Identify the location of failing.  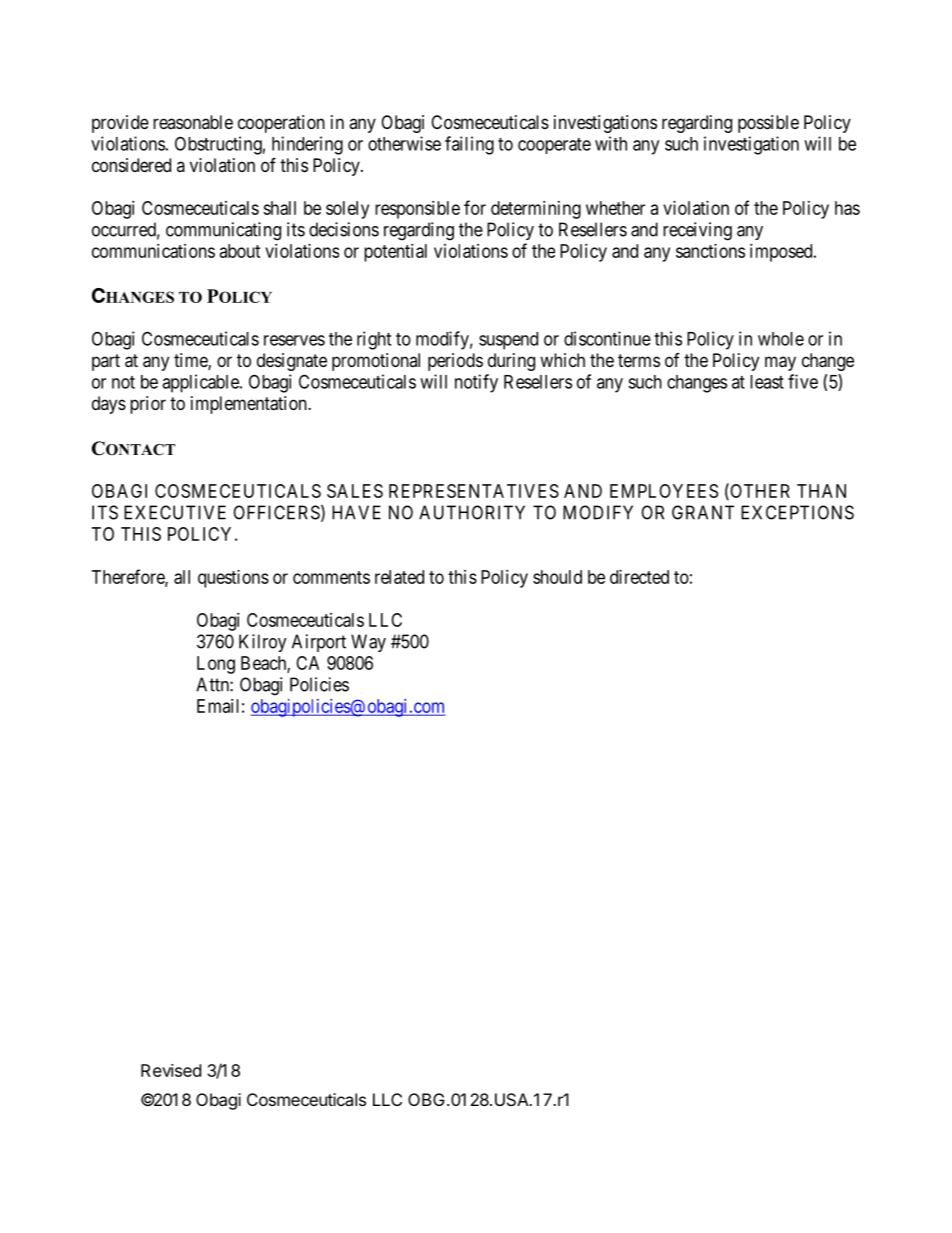
(469, 145).
